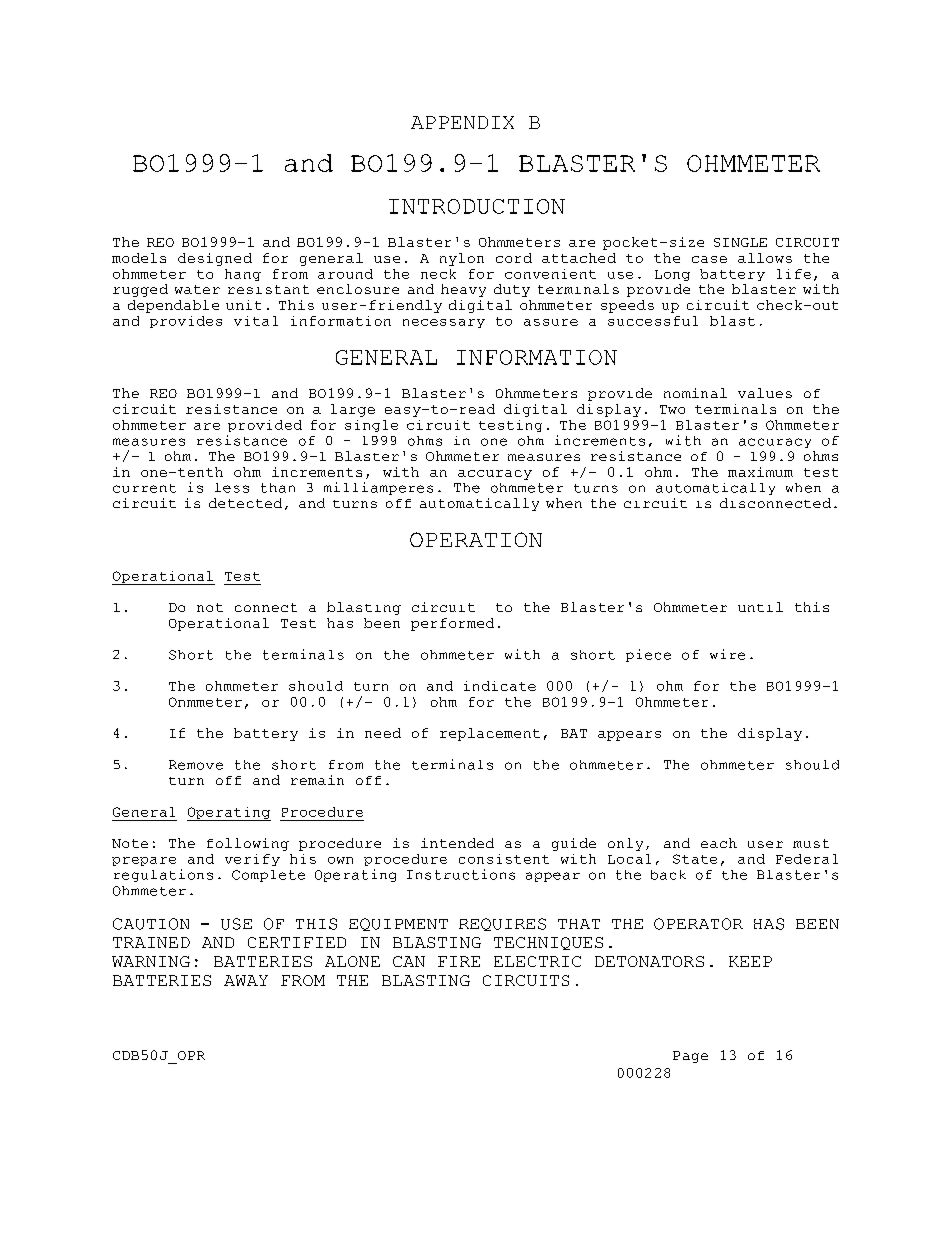 This screenshot has width=952, height=1233. Describe the element at coordinates (452, 624) in the screenshot. I see `performed` at that location.
